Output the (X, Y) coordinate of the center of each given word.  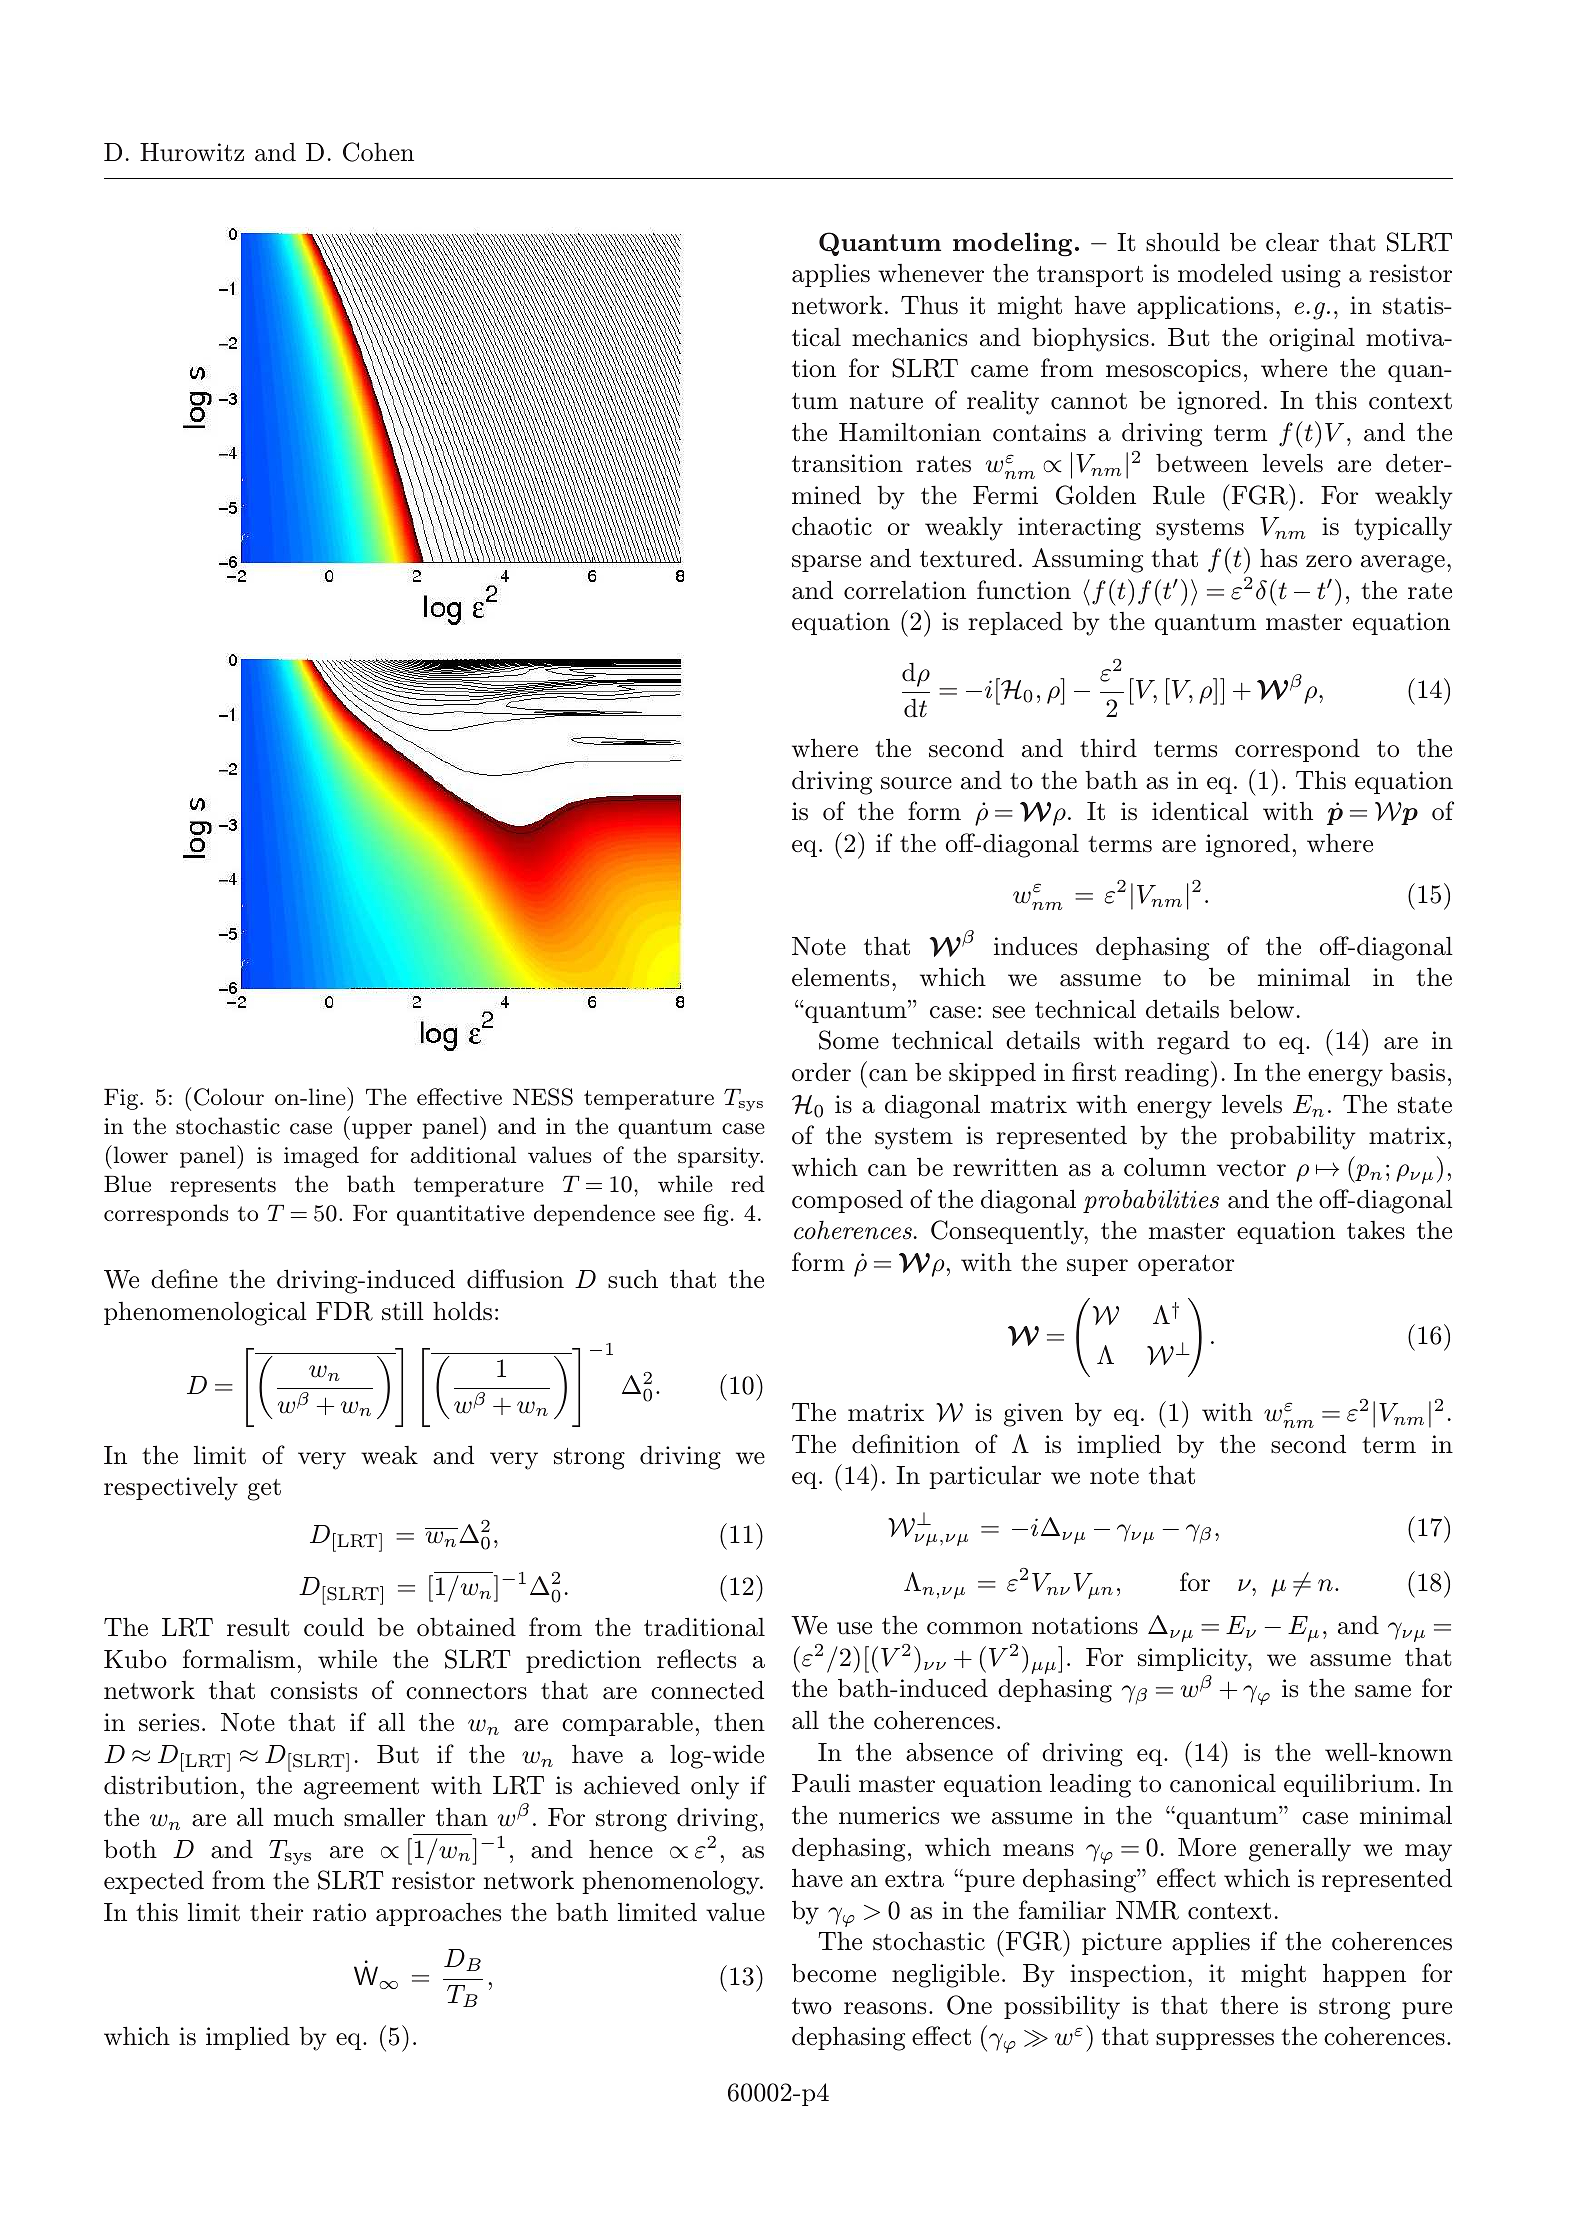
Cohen (378, 152)
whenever (931, 273)
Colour (229, 1097)
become (834, 1973)
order (821, 1072)
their (276, 1912)
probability (1293, 1138)
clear (1292, 242)
